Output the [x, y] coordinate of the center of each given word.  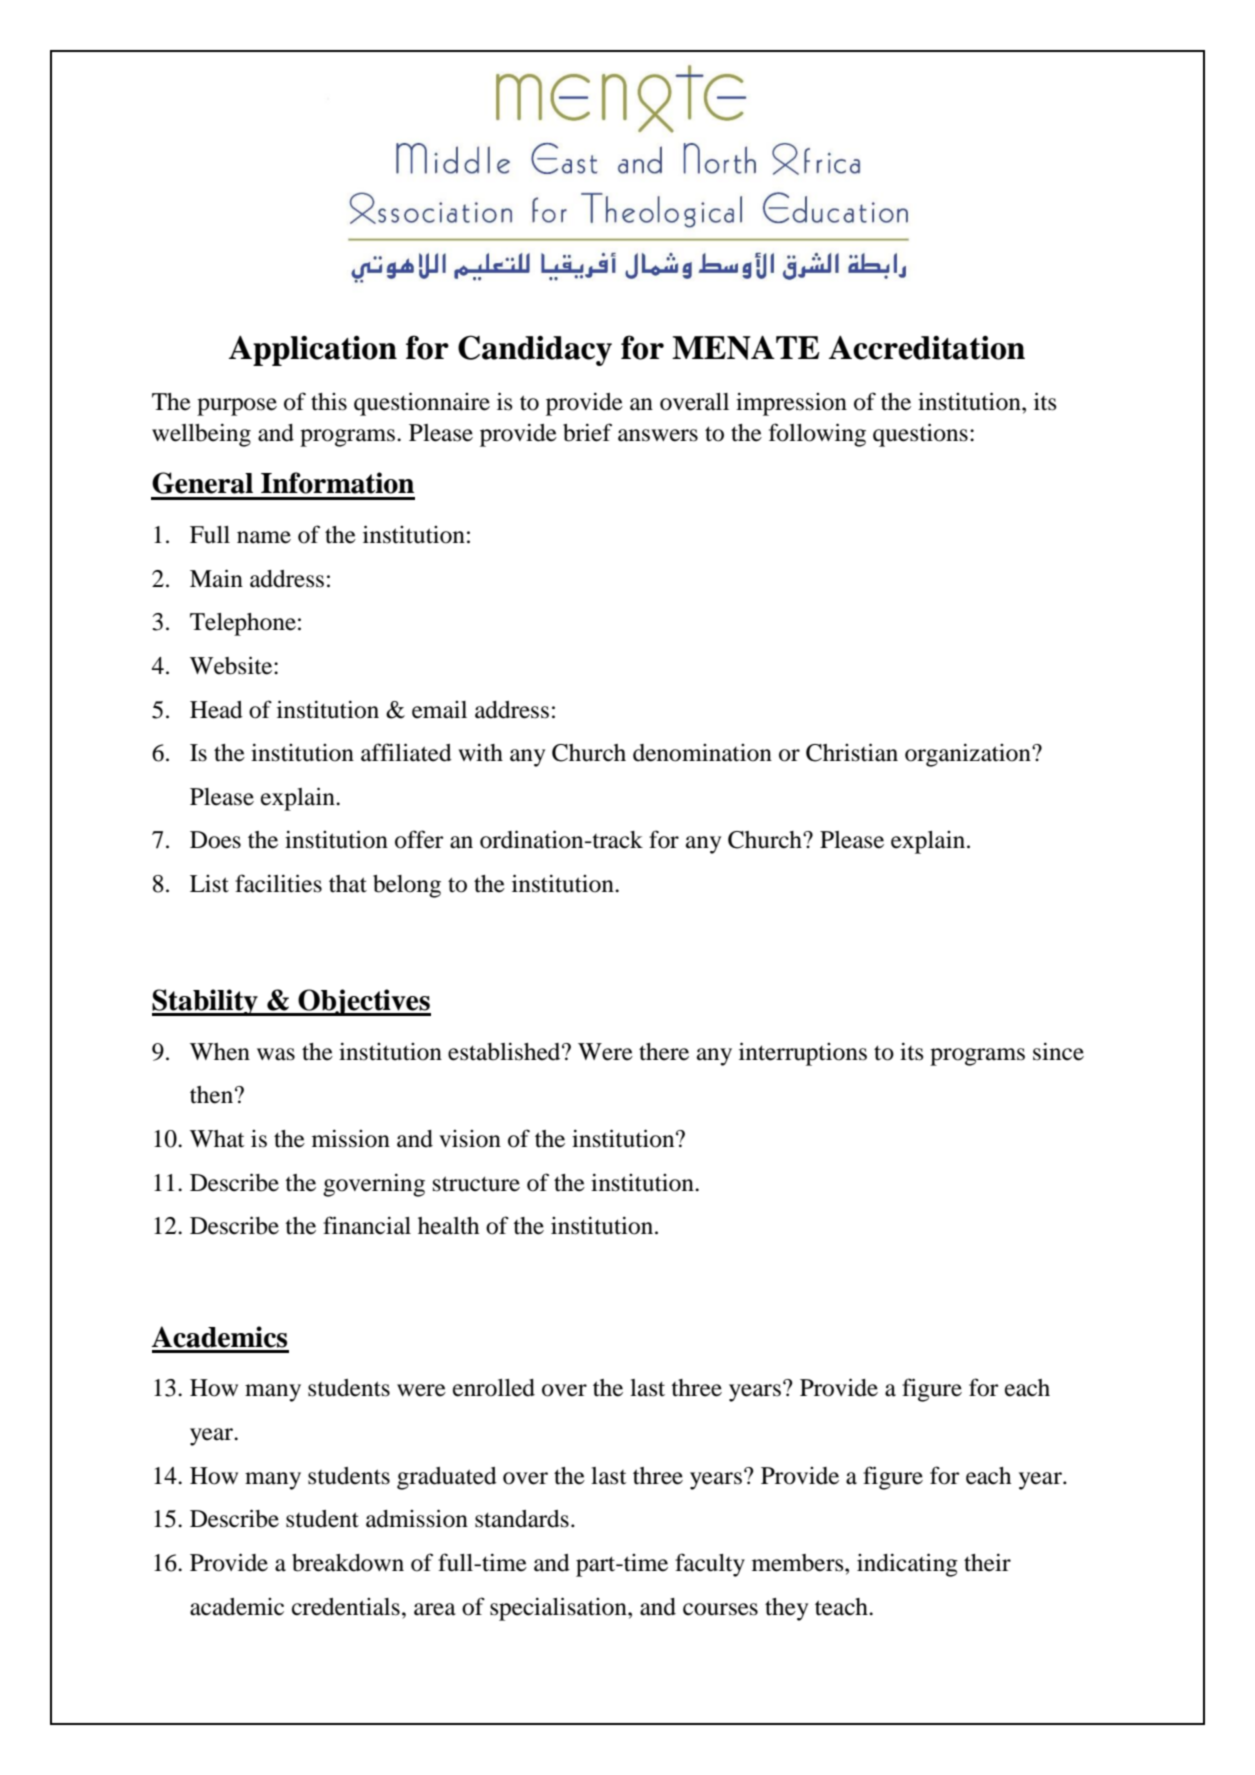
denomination [702, 753]
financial [367, 1225]
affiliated [406, 752]
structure [476, 1184]
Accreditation [927, 347]
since [1058, 1051]
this [329, 402]
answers [658, 435]
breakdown [348, 1563]
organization [969, 755]
